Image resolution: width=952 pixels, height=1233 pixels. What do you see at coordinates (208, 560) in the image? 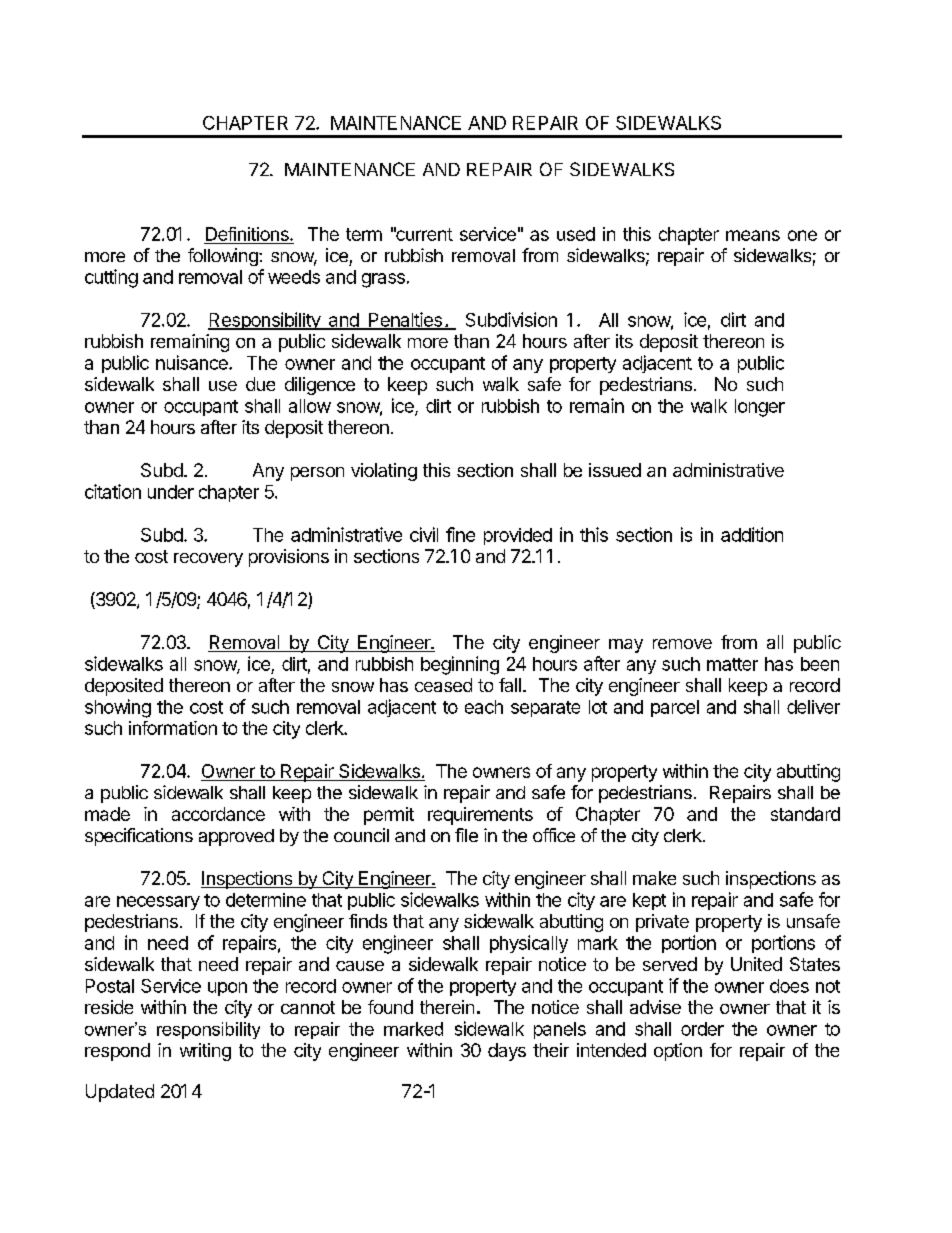
I see `recovery` at bounding box center [208, 560].
